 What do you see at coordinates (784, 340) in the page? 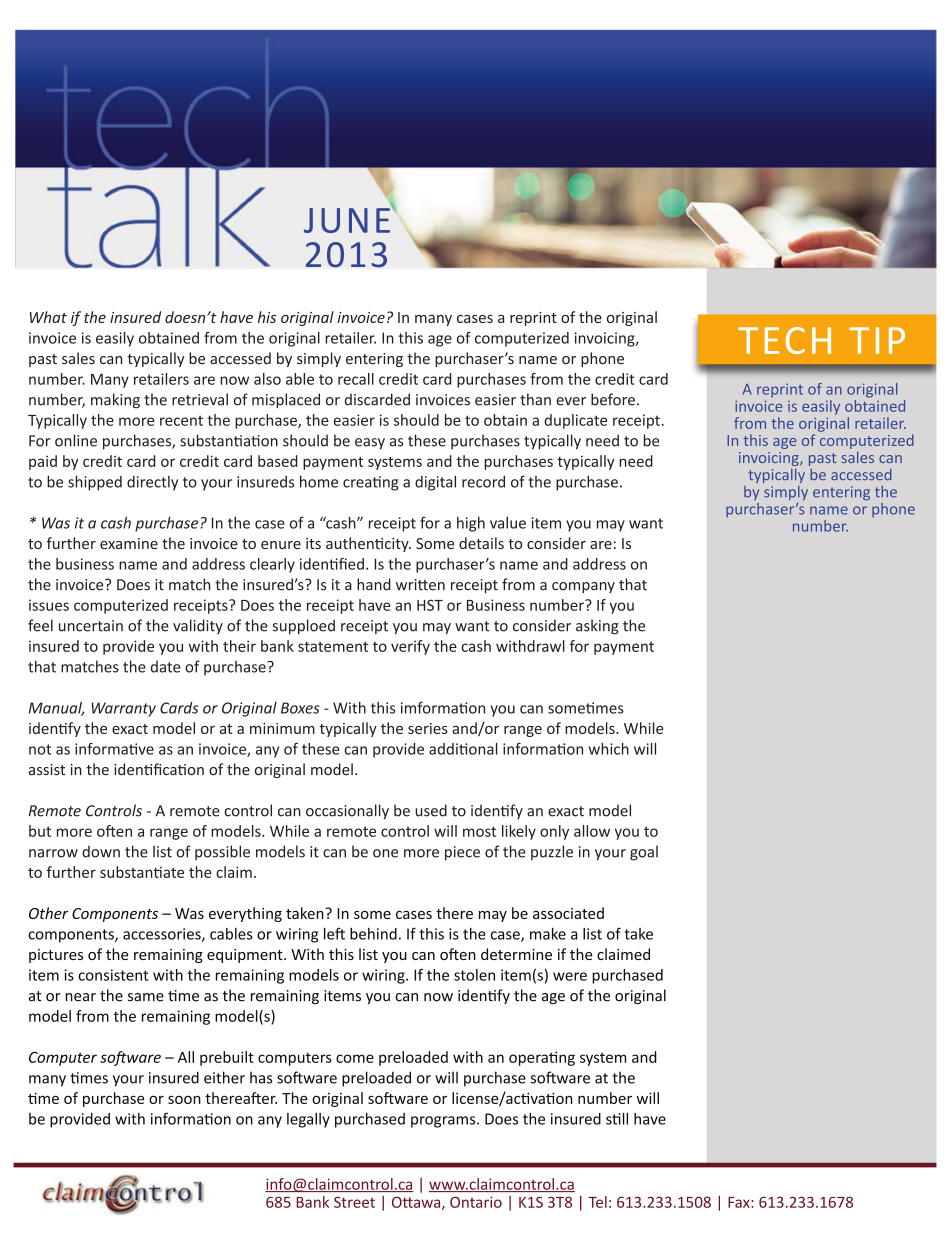
I see `TECH` at bounding box center [784, 340].
